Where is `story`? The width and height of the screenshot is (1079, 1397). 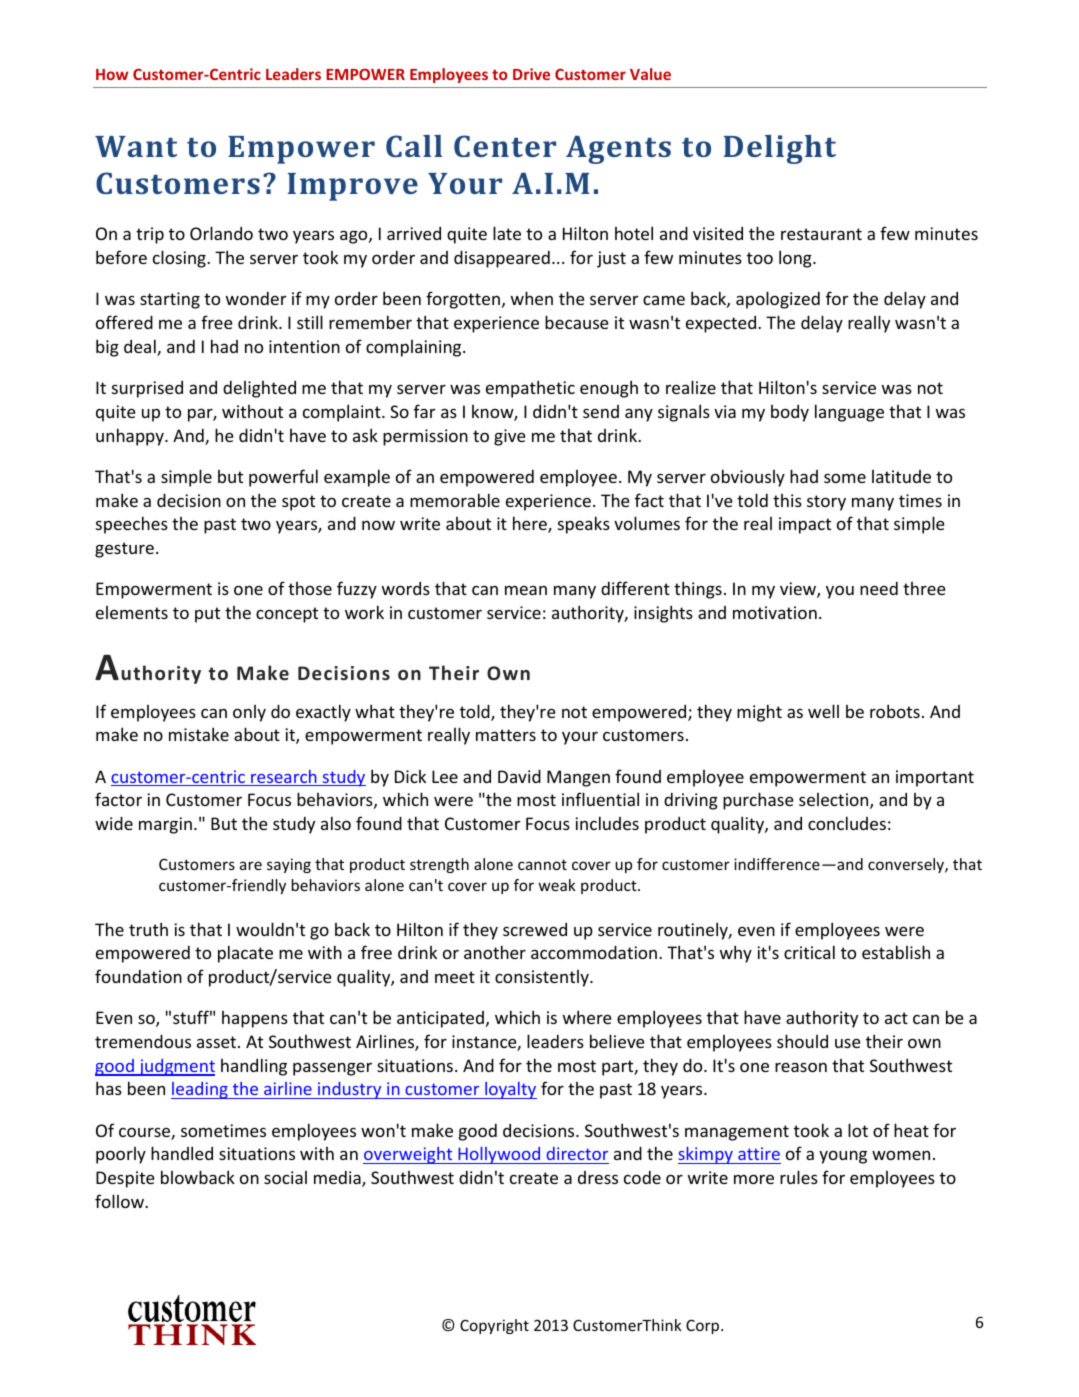 story is located at coordinates (826, 503).
